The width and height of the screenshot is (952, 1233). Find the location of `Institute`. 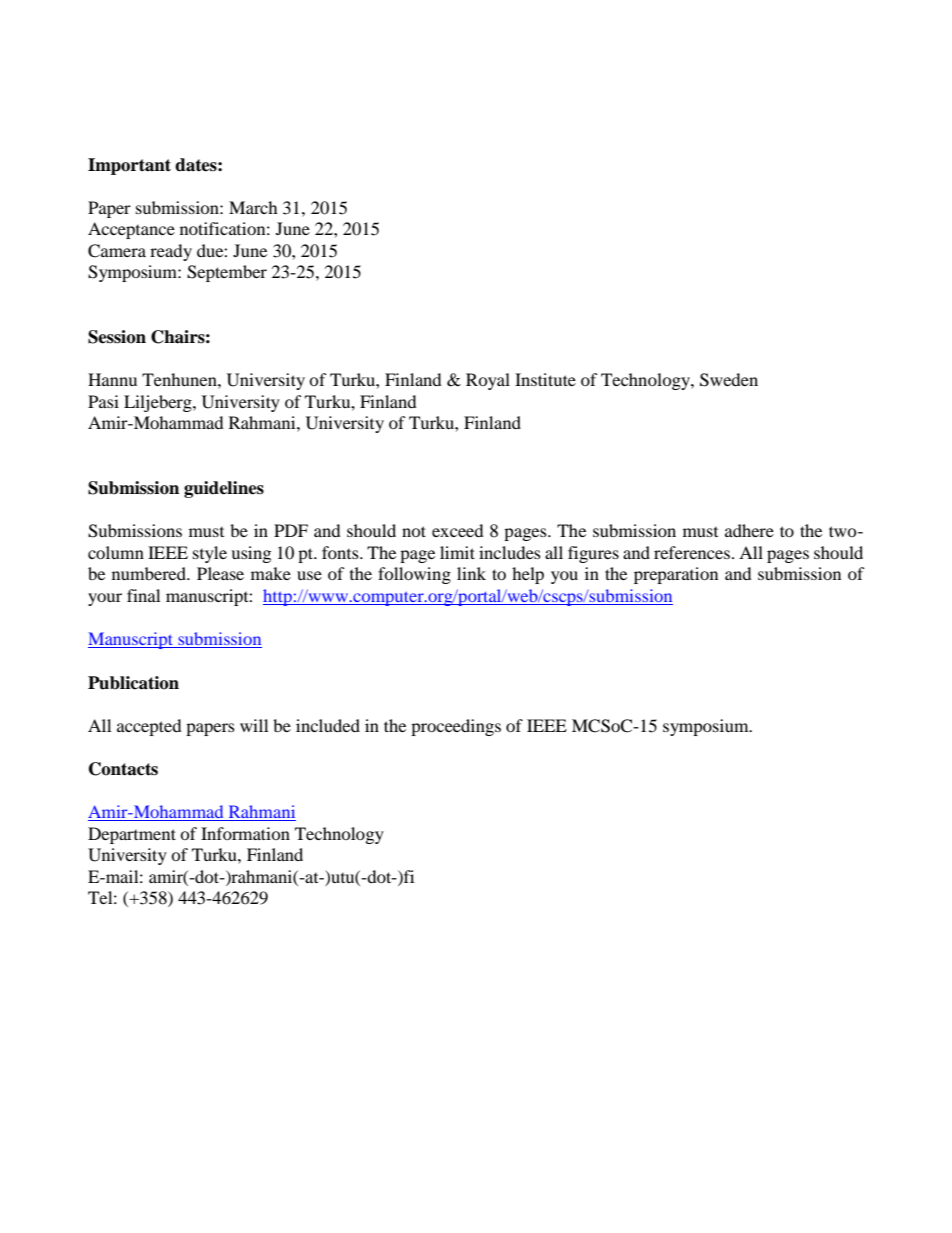

Institute is located at coordinates (545, 379).
